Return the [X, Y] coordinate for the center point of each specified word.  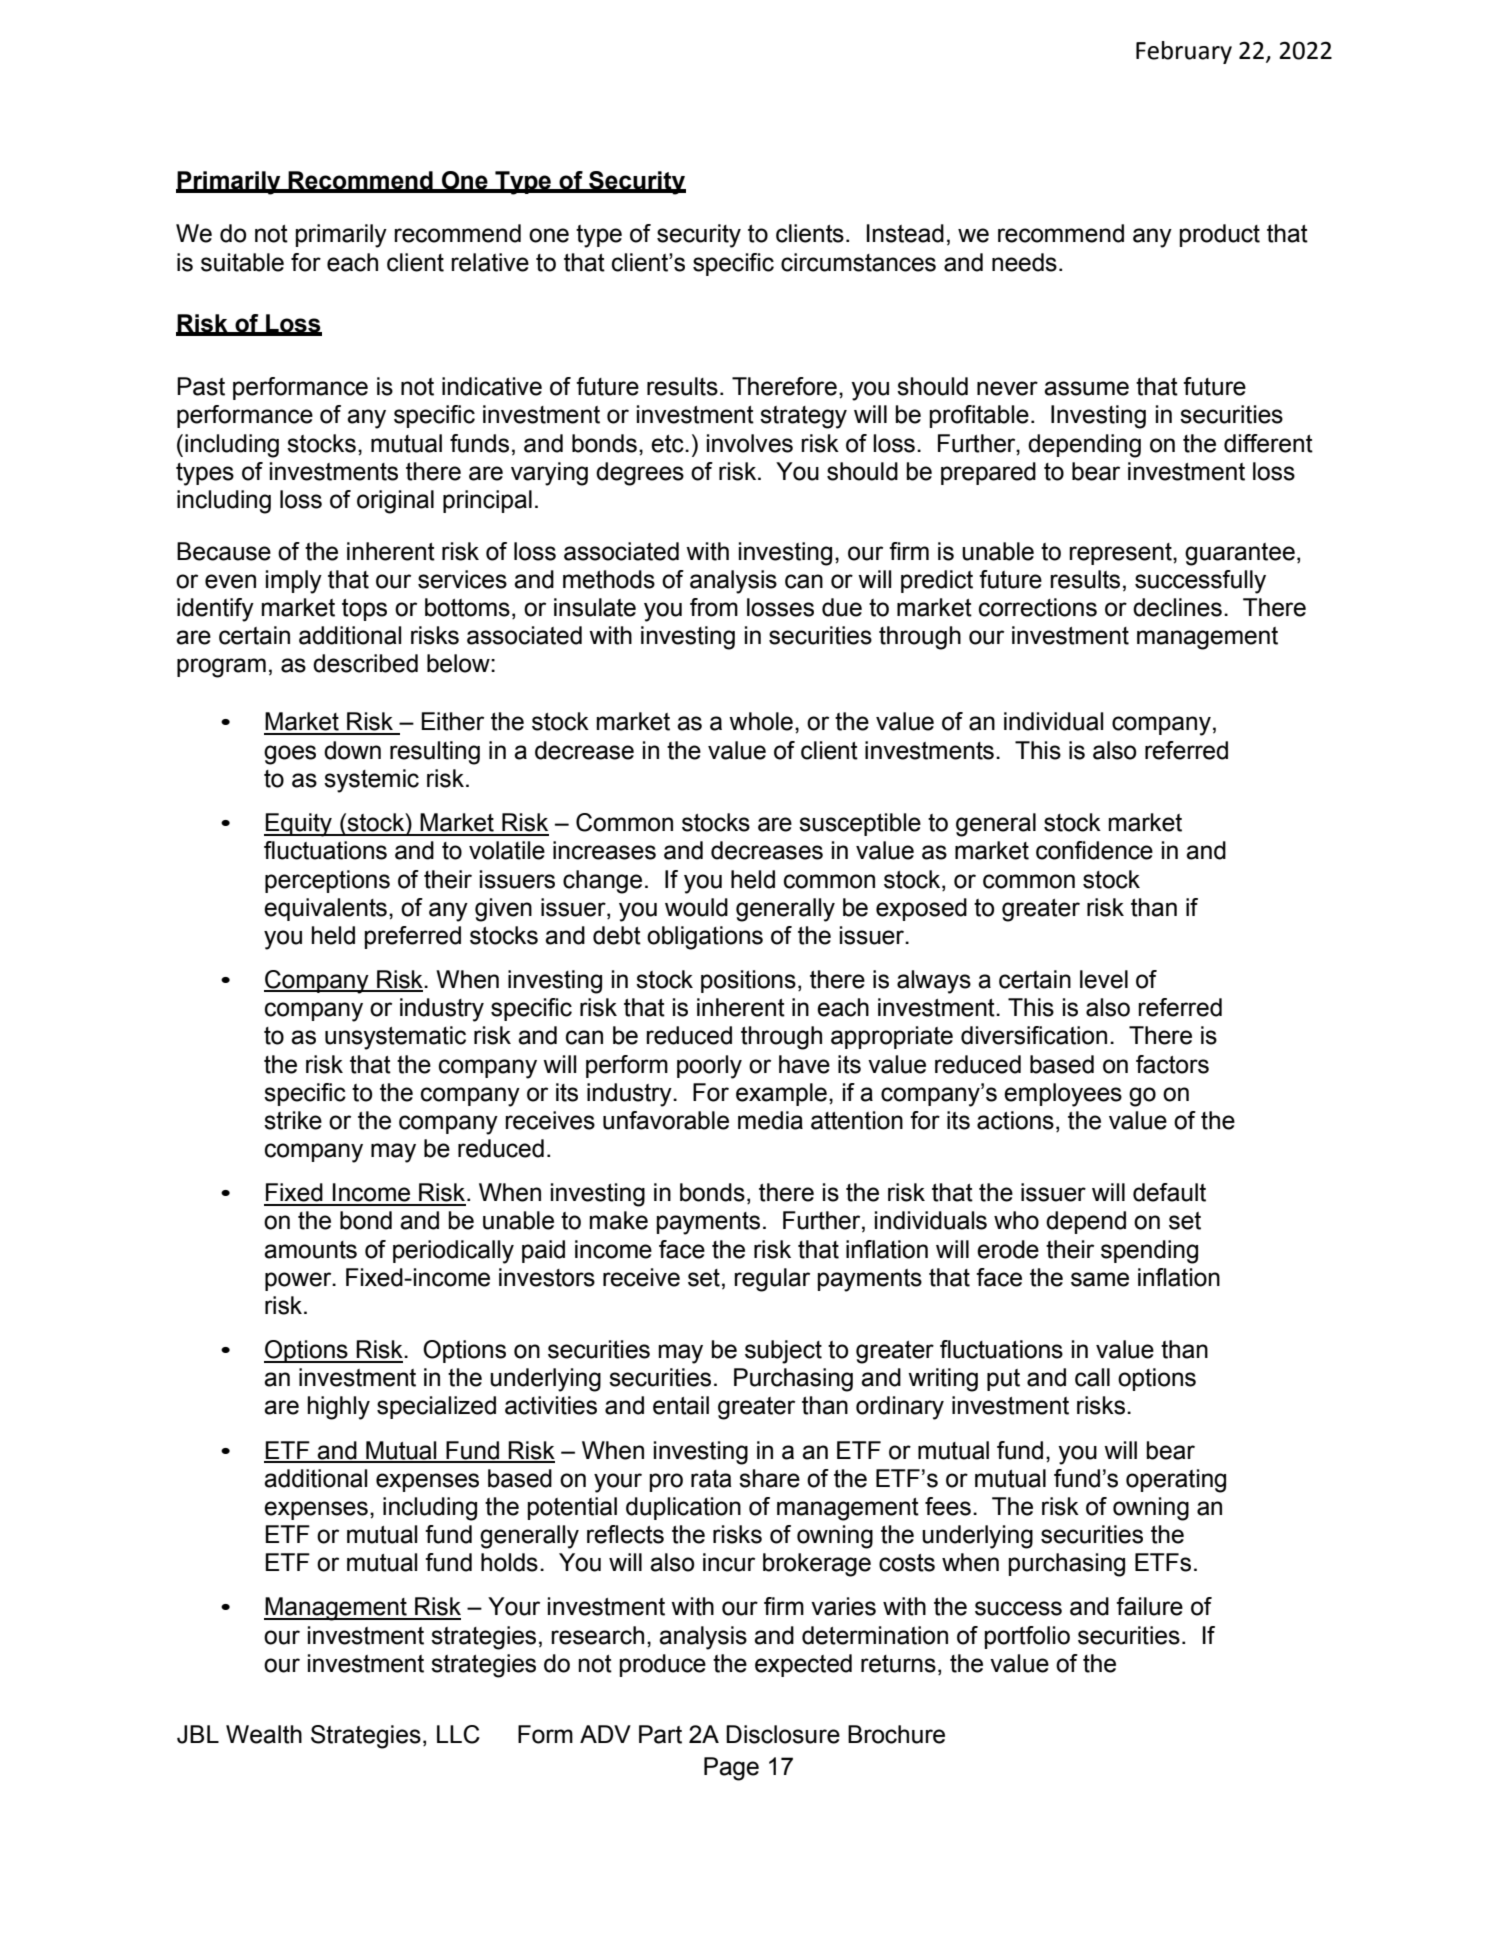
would [696, 907]
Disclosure [783, 1734]
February [1184, 52]
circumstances [858, 262]
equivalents [325, 909]
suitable [242, 262]
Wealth [264, 1734]
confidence [1094, 850]
